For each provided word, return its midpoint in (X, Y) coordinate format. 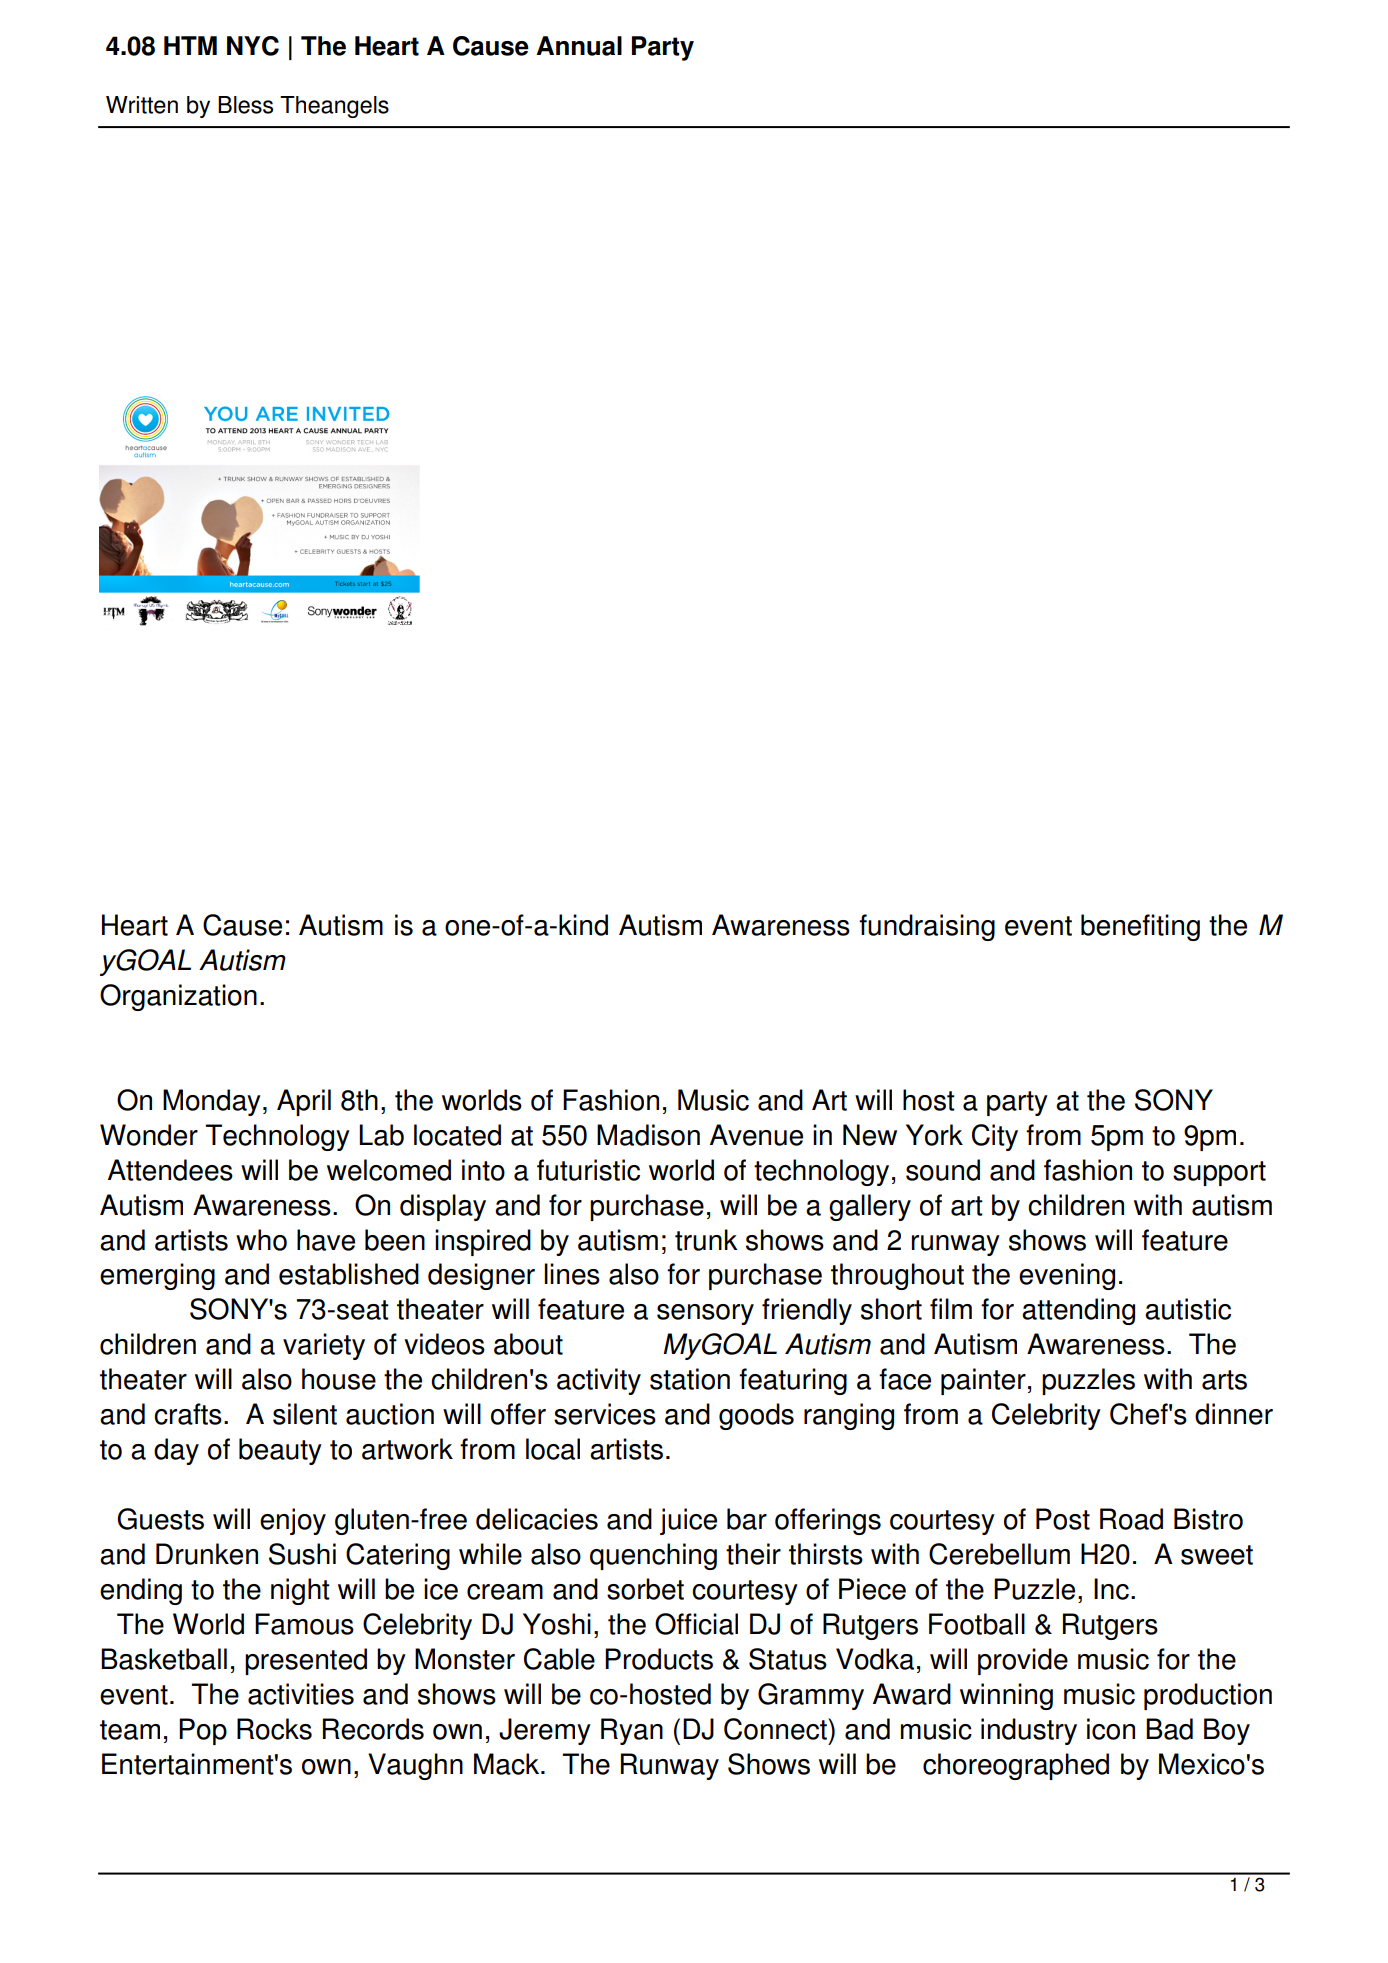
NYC (253, 46)
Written (142, 105)
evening (1067, 1276)
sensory (705, 1314)
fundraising (927, 927)
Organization (178, 997)
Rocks (274, 1729)
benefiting (1140, 927)
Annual (579, 46)
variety (324, 1346)
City (995, 1137)
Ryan (632, 1731)
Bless (245, 105)
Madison (648, 1135)
